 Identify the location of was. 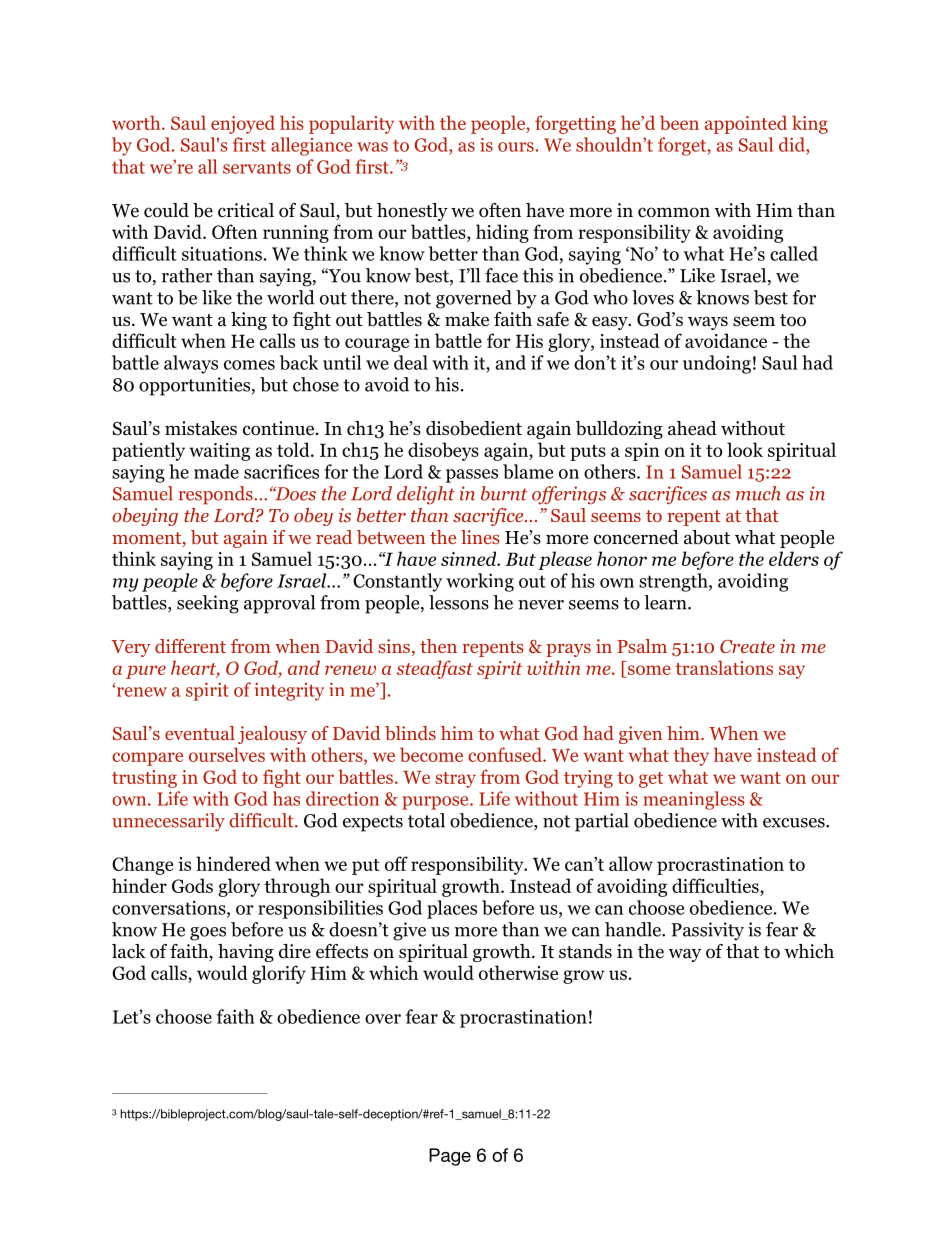
(372, 147).
